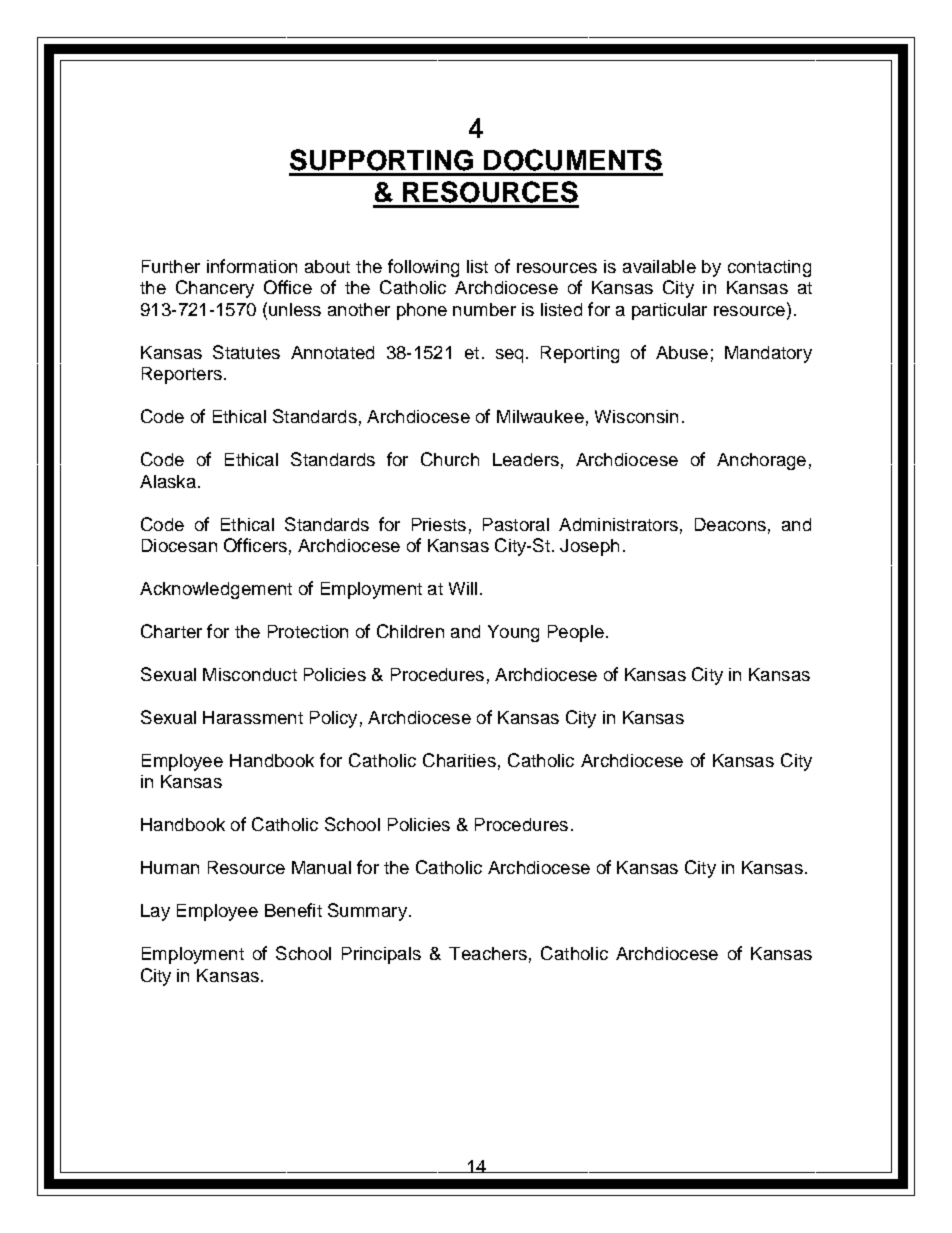  I want to click on Chancery, so click(215, 289).
